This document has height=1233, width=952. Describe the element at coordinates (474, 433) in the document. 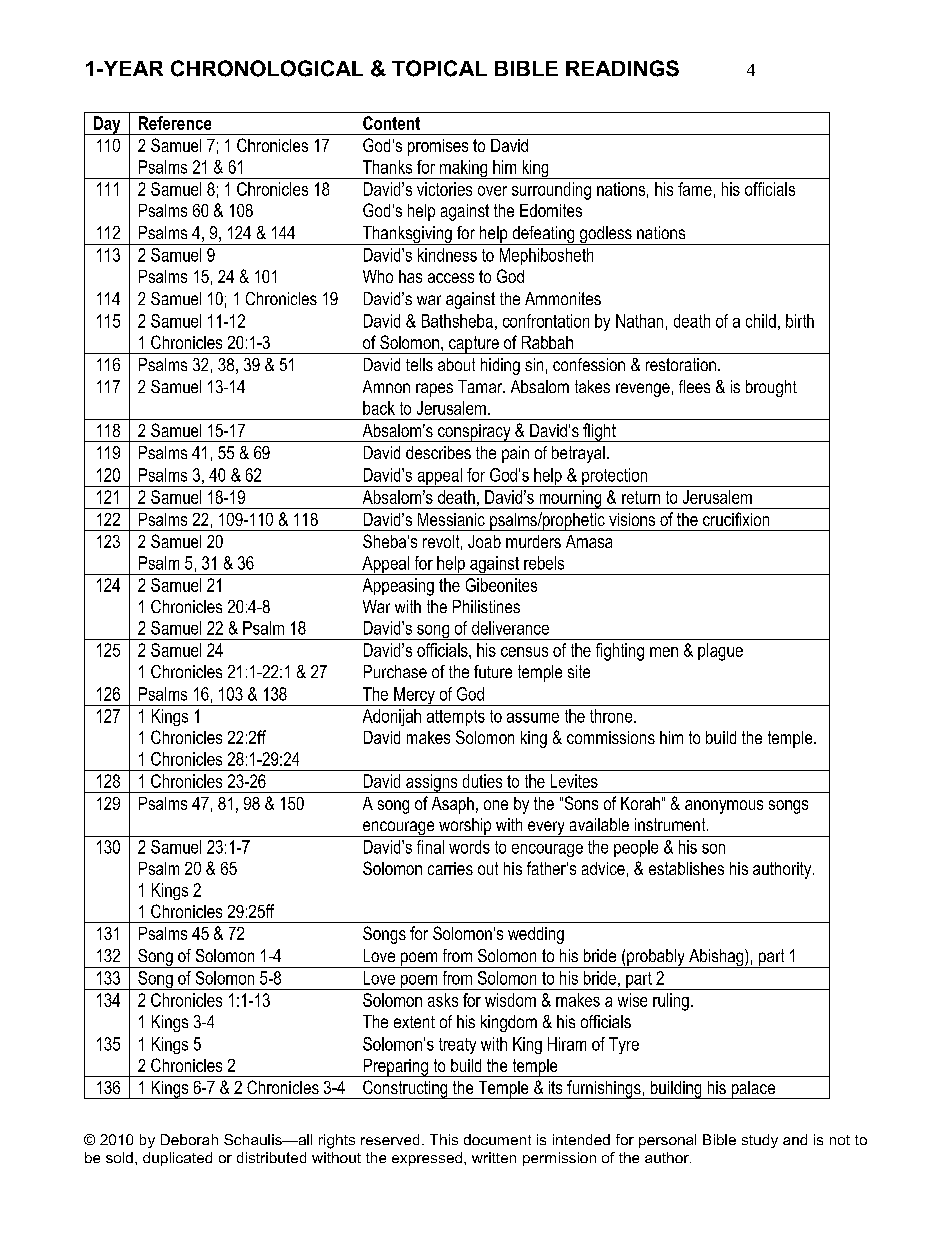

I see `conspiracy` at that location.
